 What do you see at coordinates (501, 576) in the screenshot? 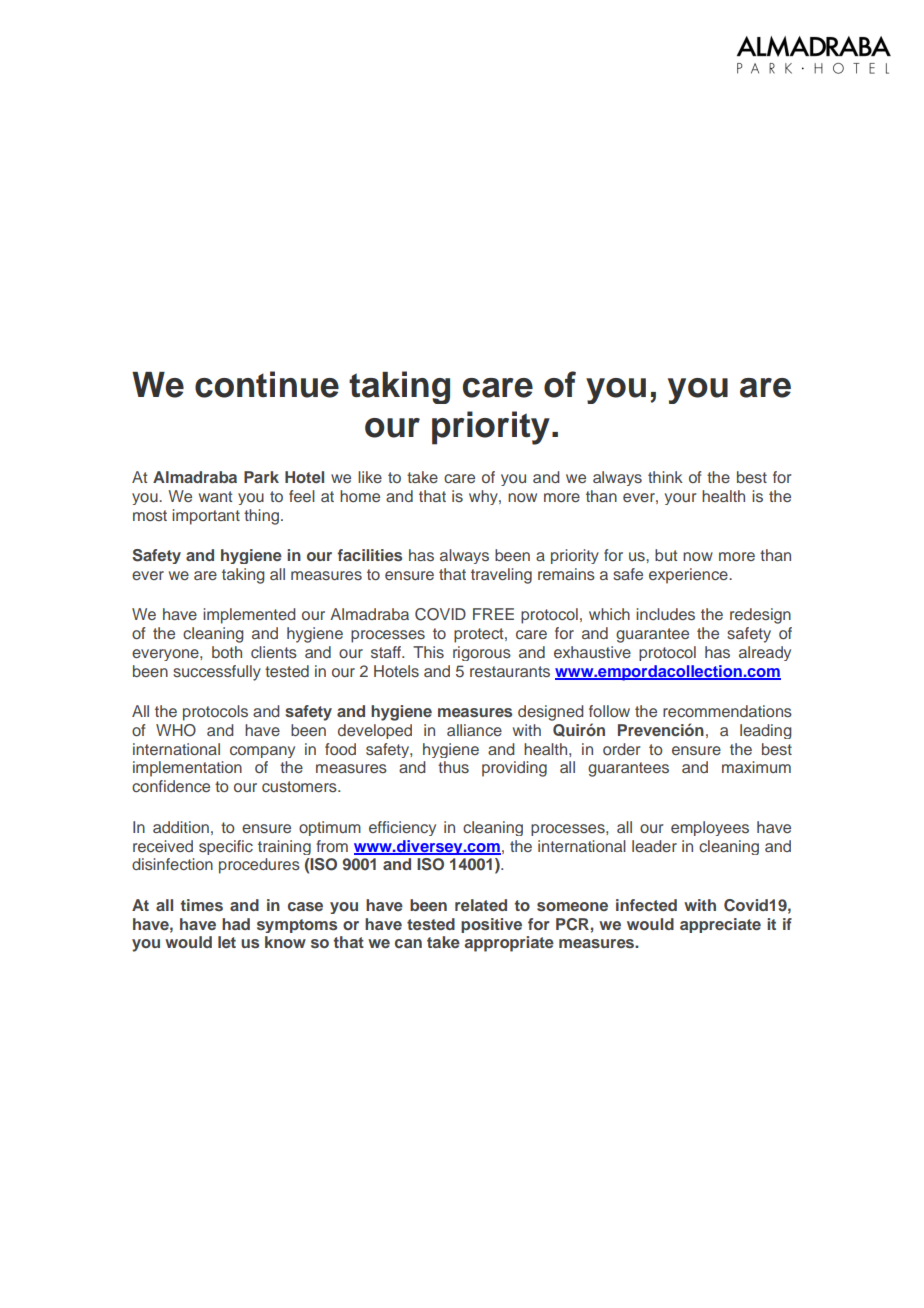
I see `traveling` at bounding box center [501, 576].
